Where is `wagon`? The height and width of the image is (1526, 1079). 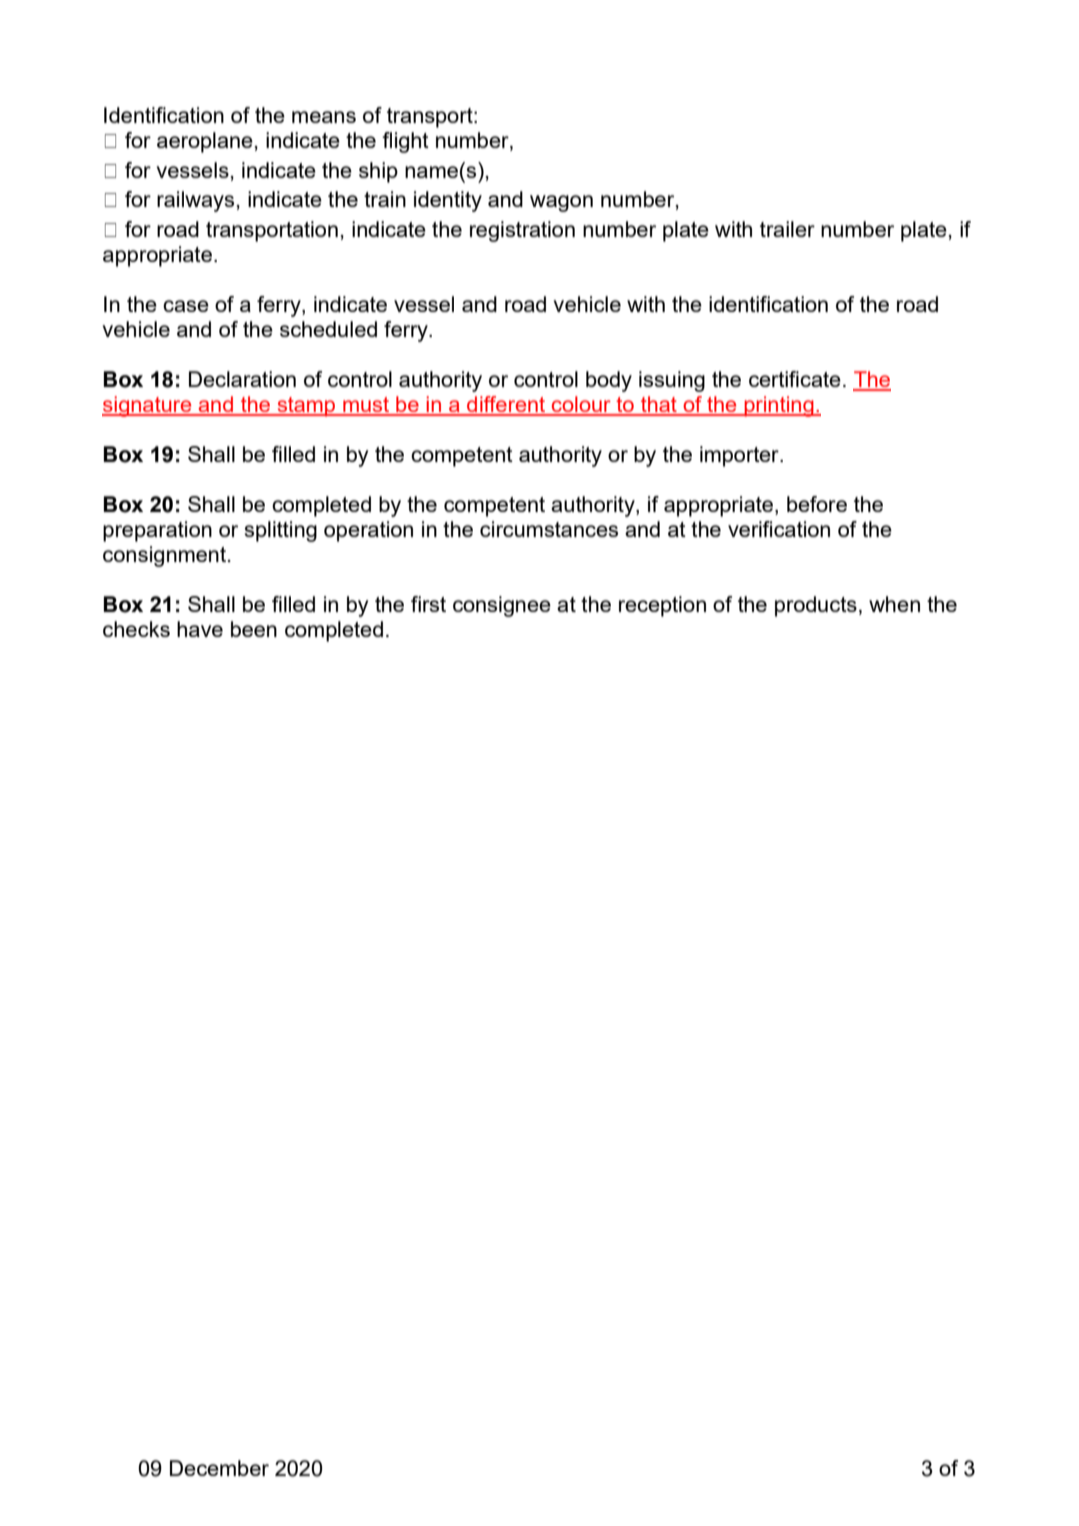
wagon is located at coordinates (561, 203).
